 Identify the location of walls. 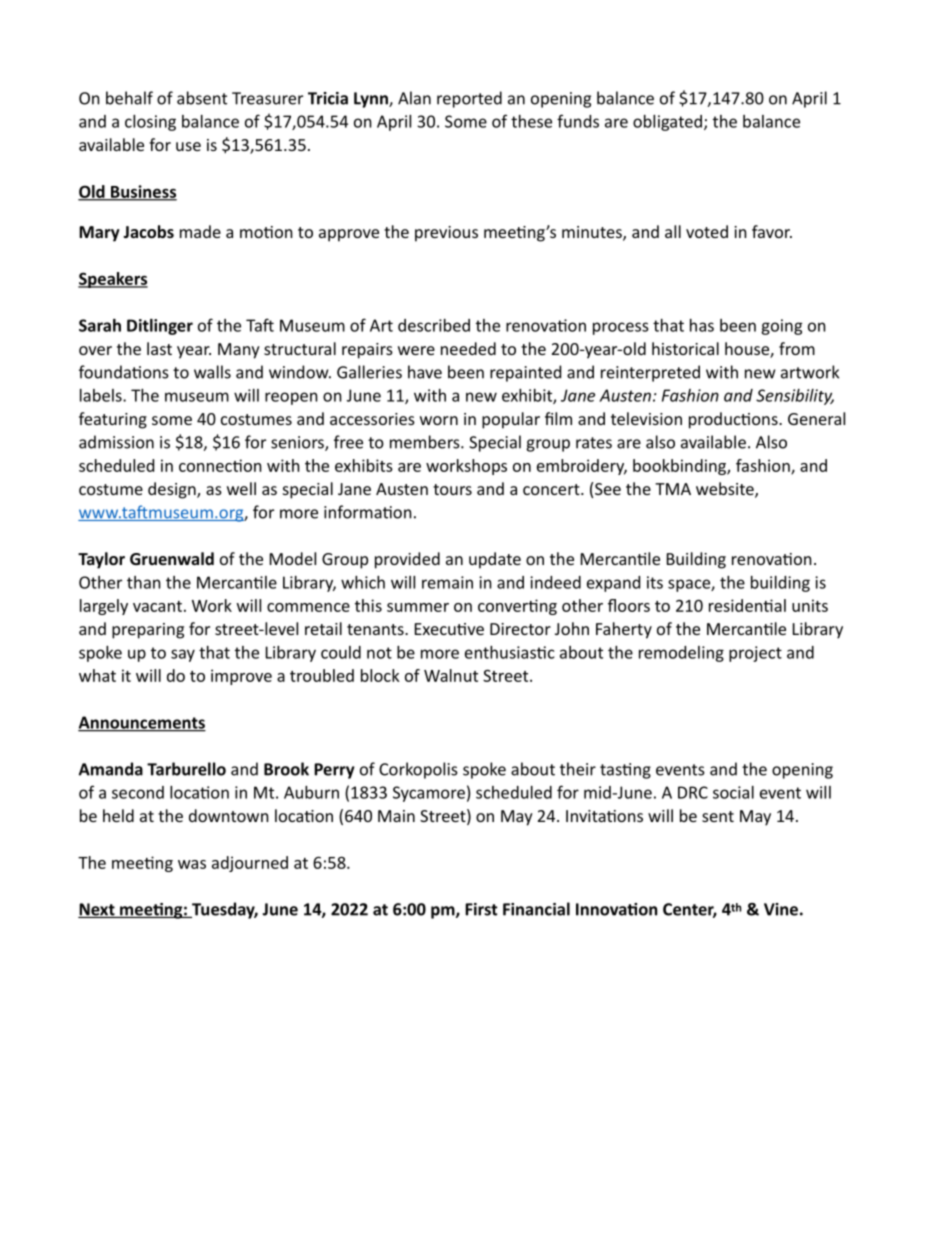
(212, 372).
